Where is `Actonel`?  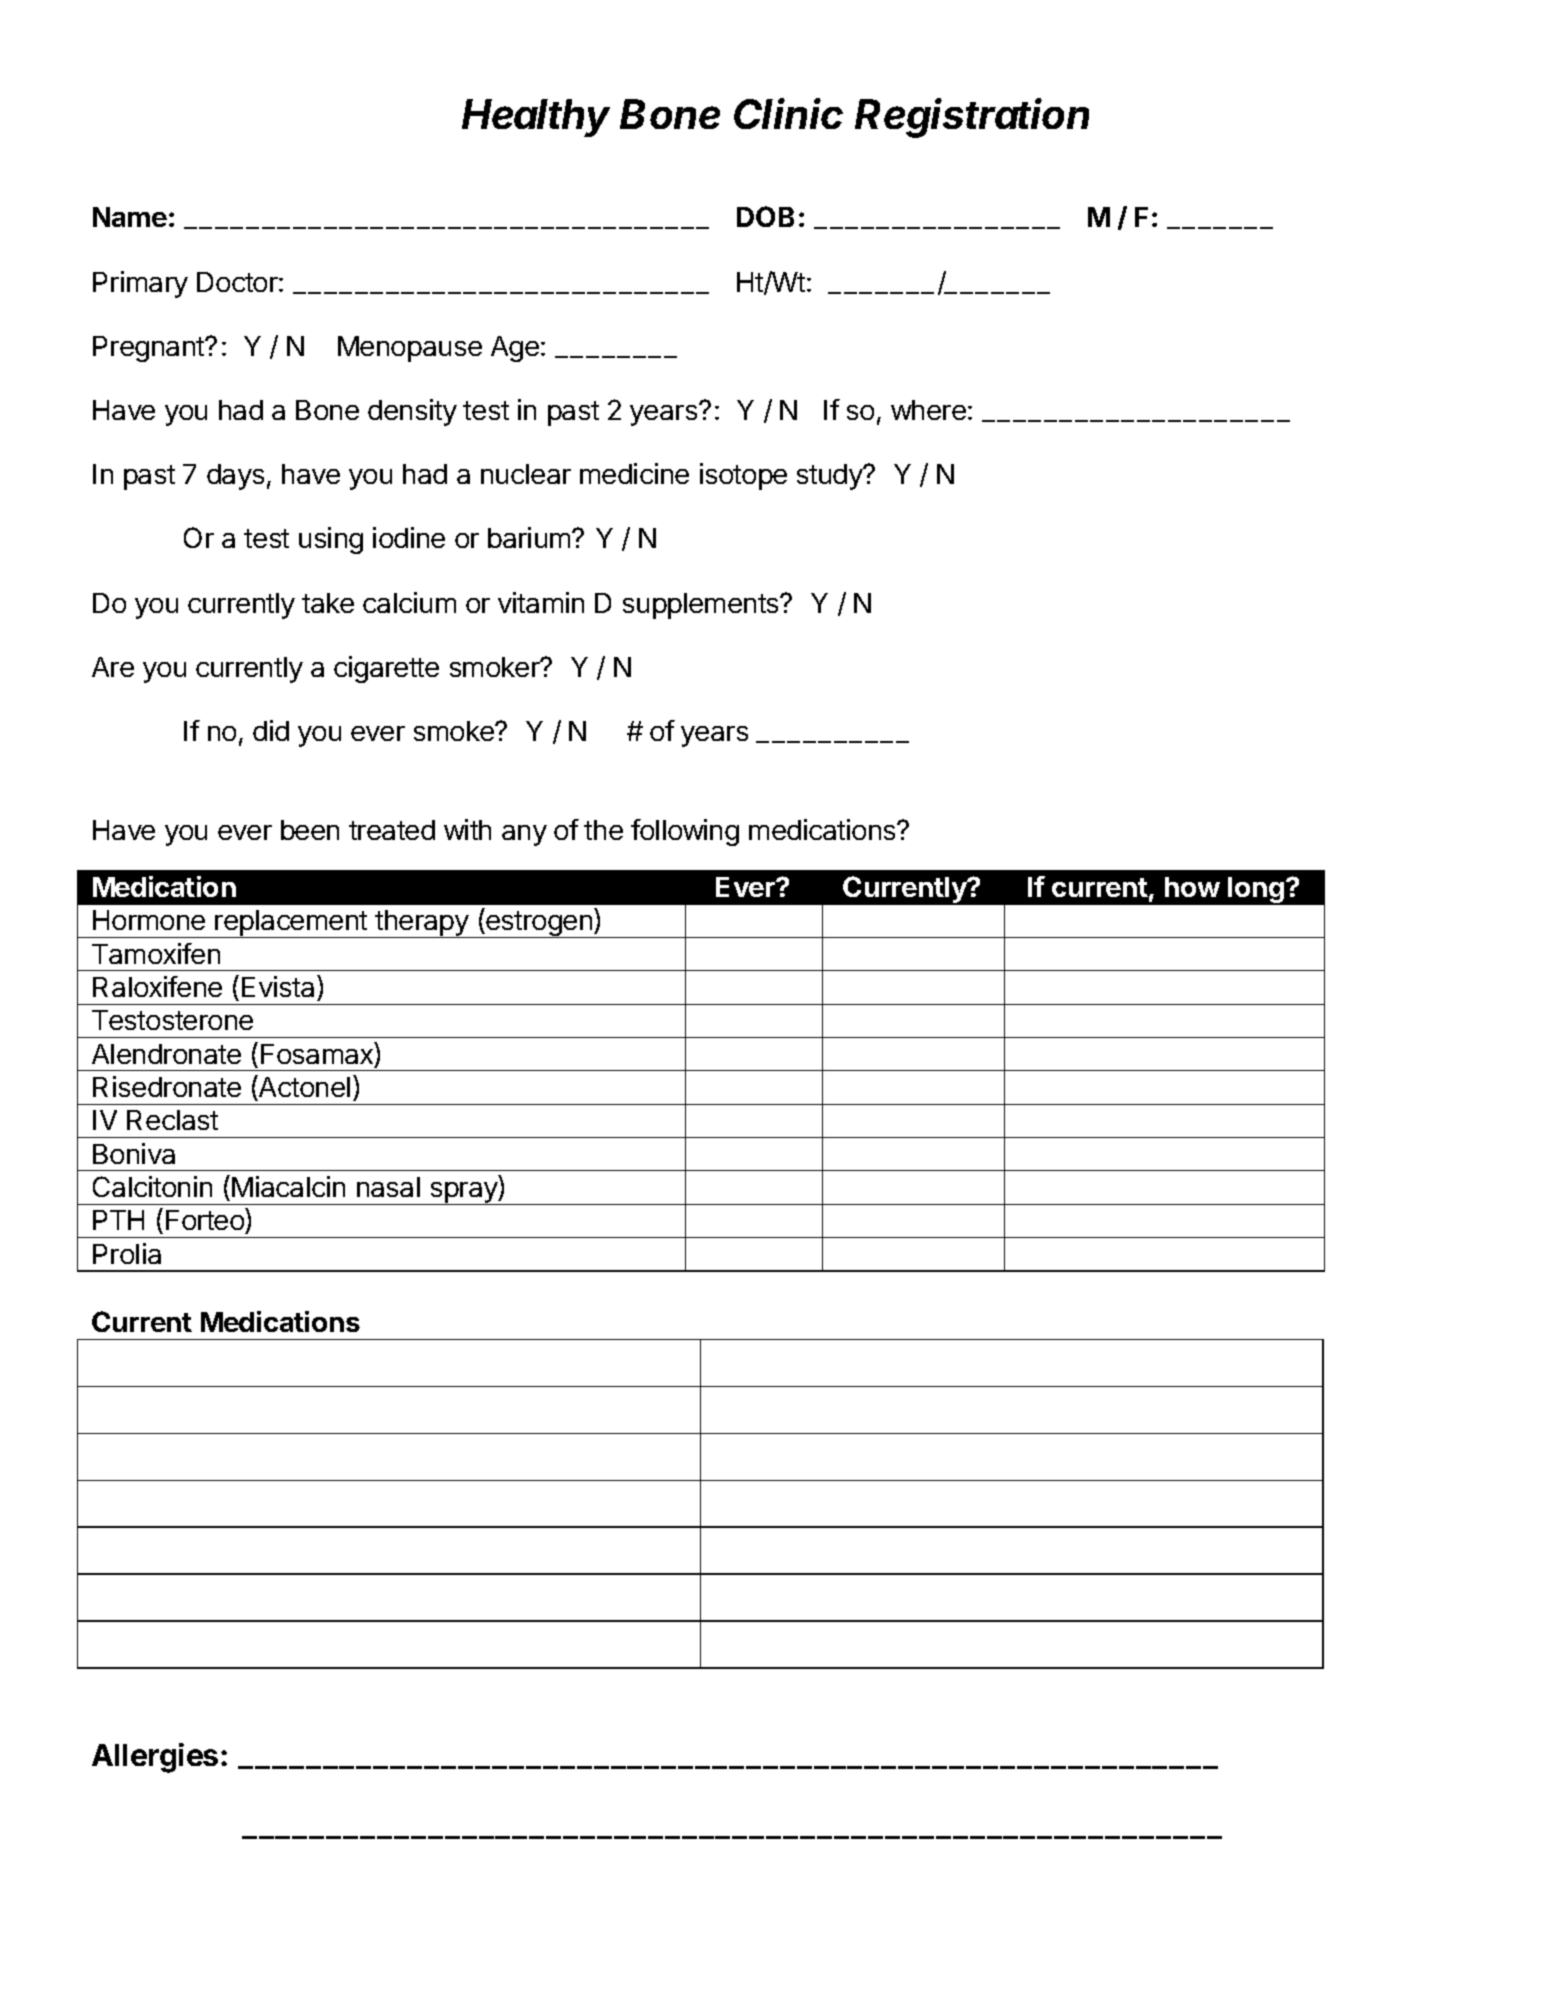 Actonel is located at coordinates (303, 1086).
